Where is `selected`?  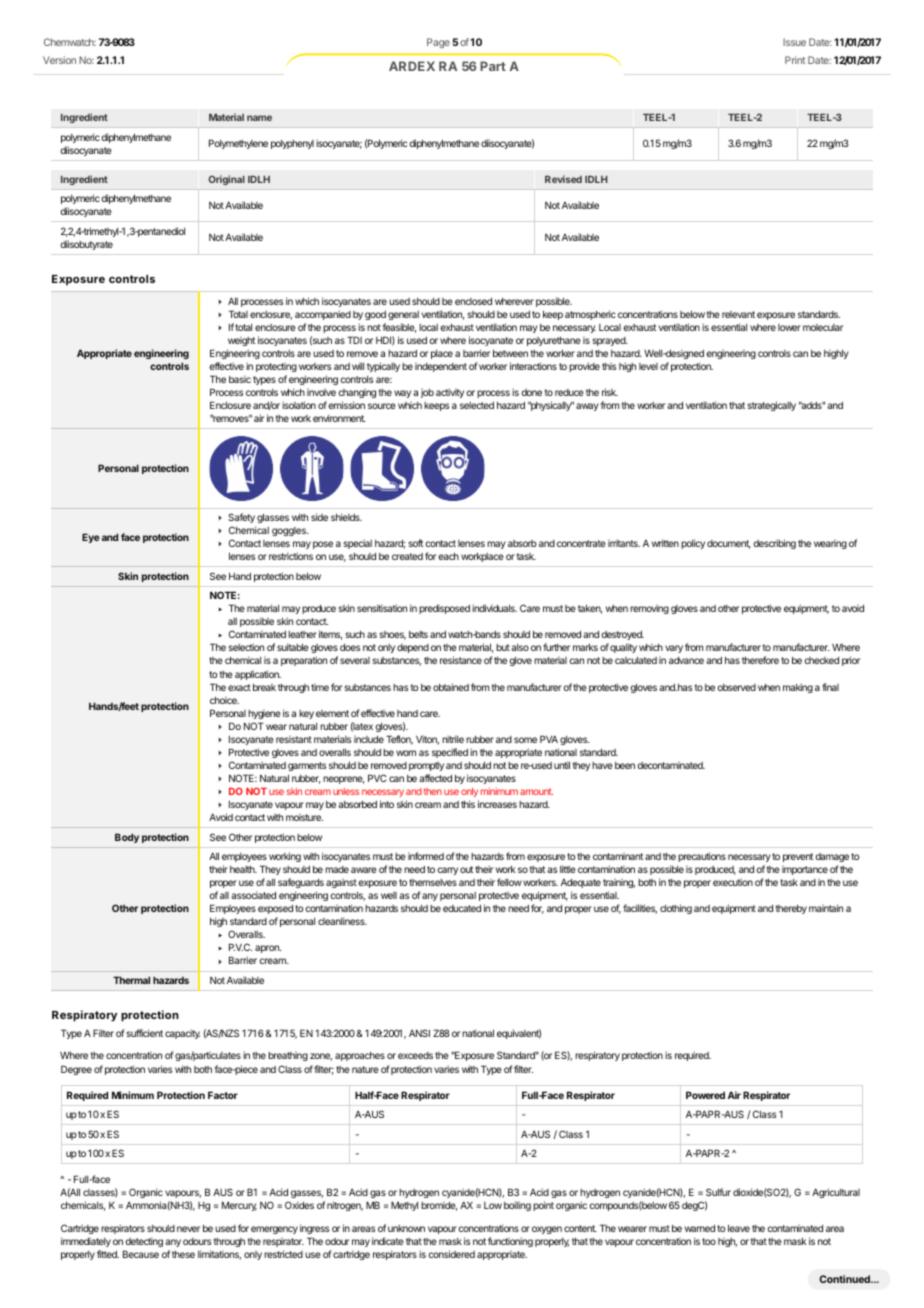 selected is located at coordinates (477, 405).
